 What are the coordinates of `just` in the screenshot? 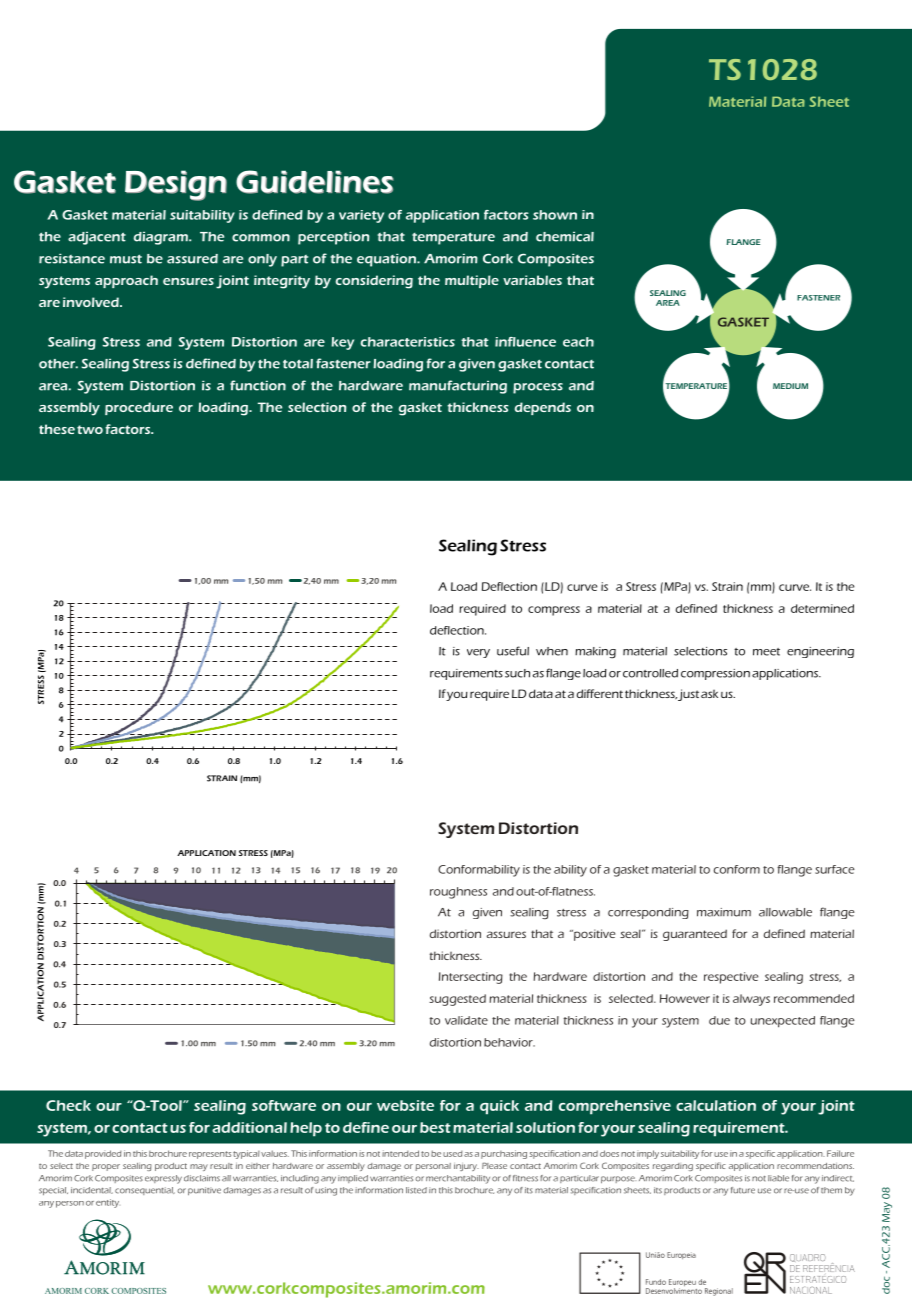 It's located at (688, 695).
